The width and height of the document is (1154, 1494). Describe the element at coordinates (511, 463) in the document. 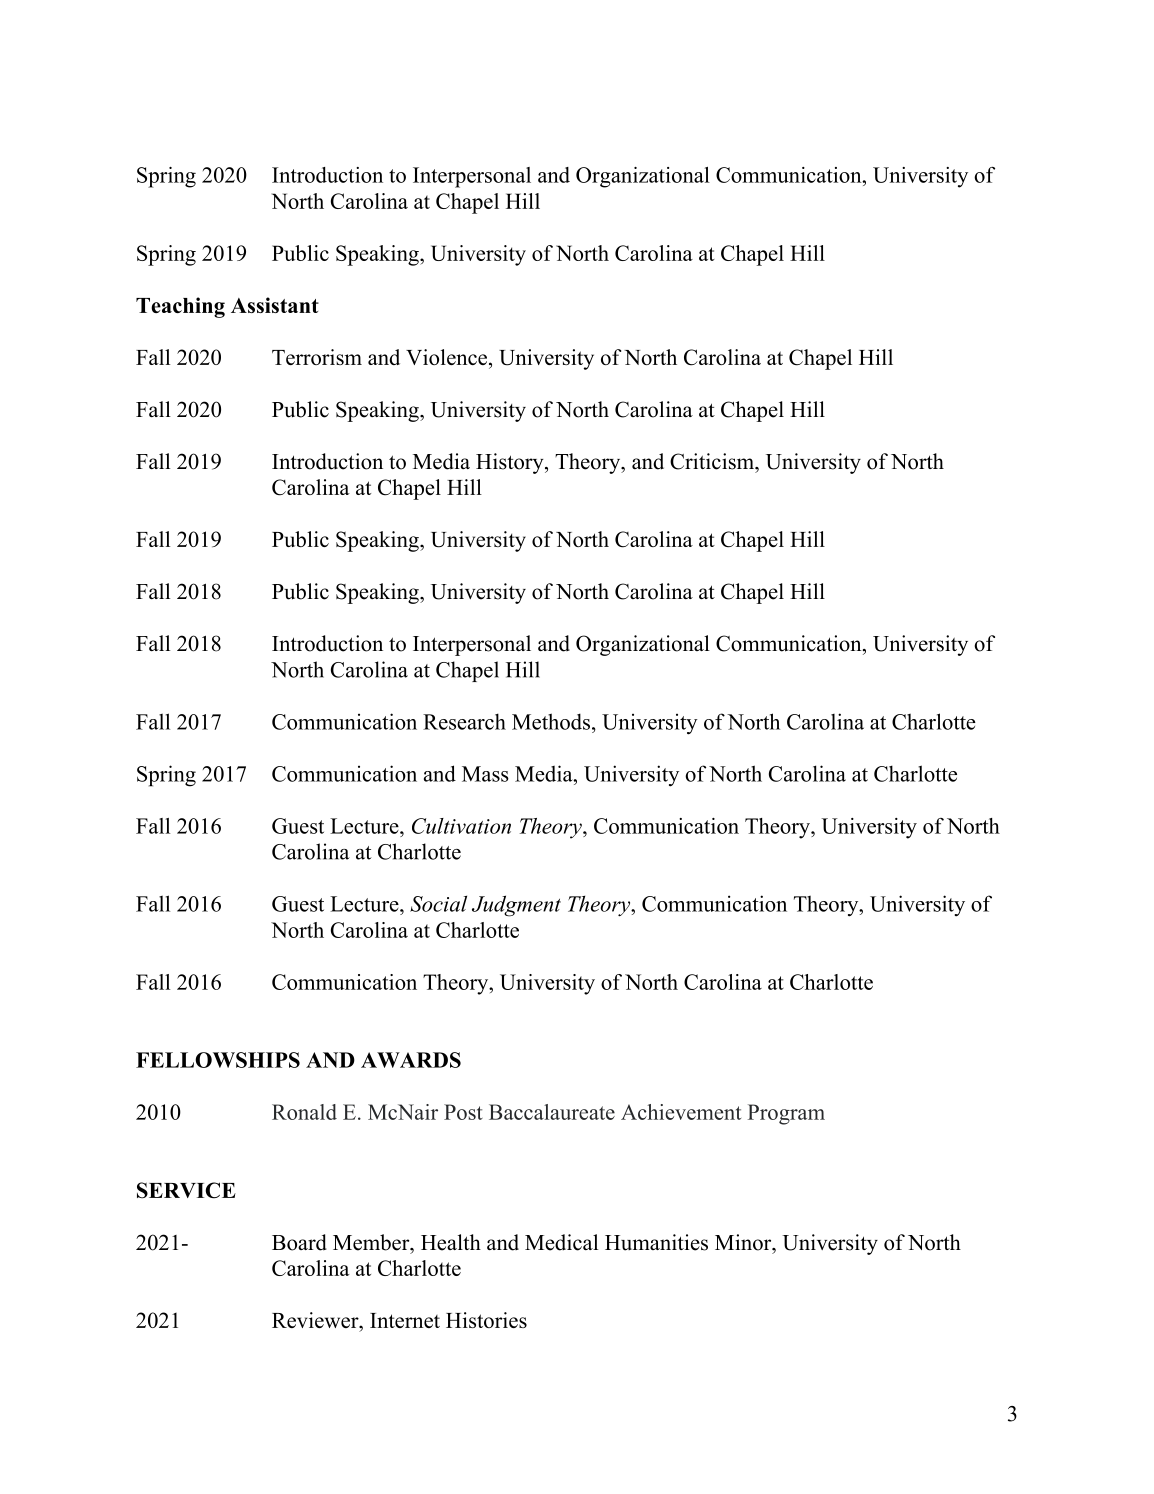

I see `History` at that location.
